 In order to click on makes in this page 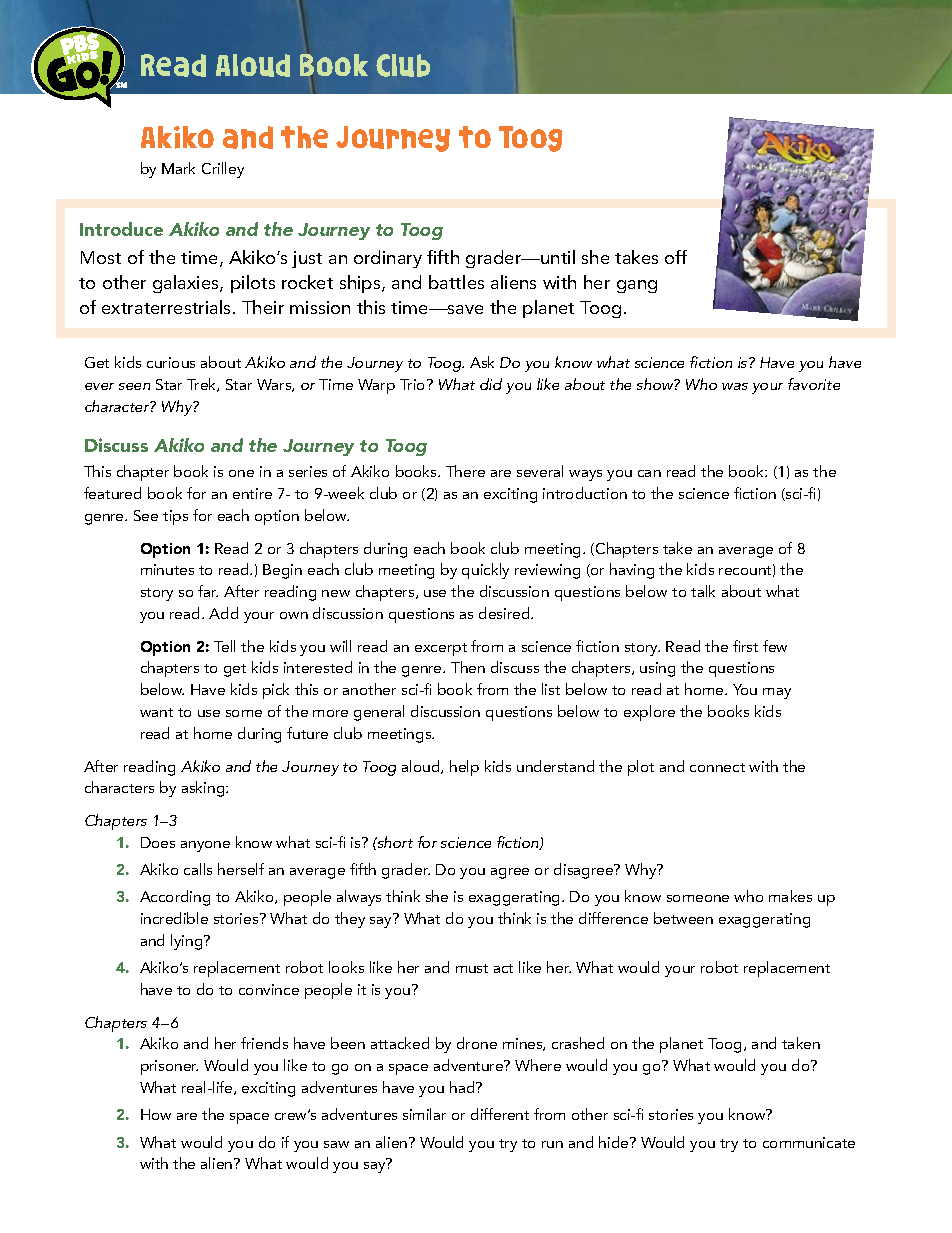, I will do `click(790, 896)`.
